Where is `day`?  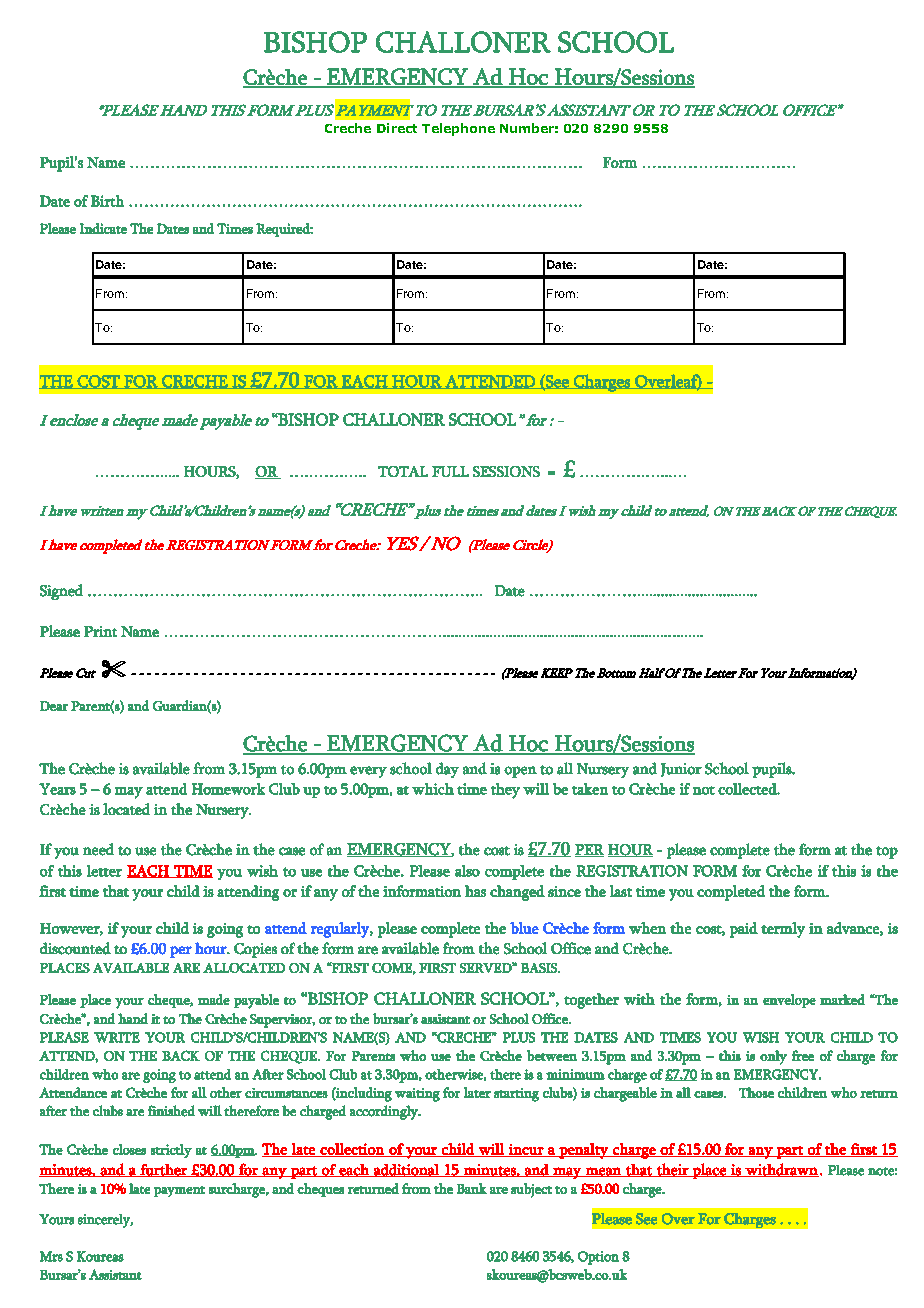
day is located at coordinates (447, 770).
